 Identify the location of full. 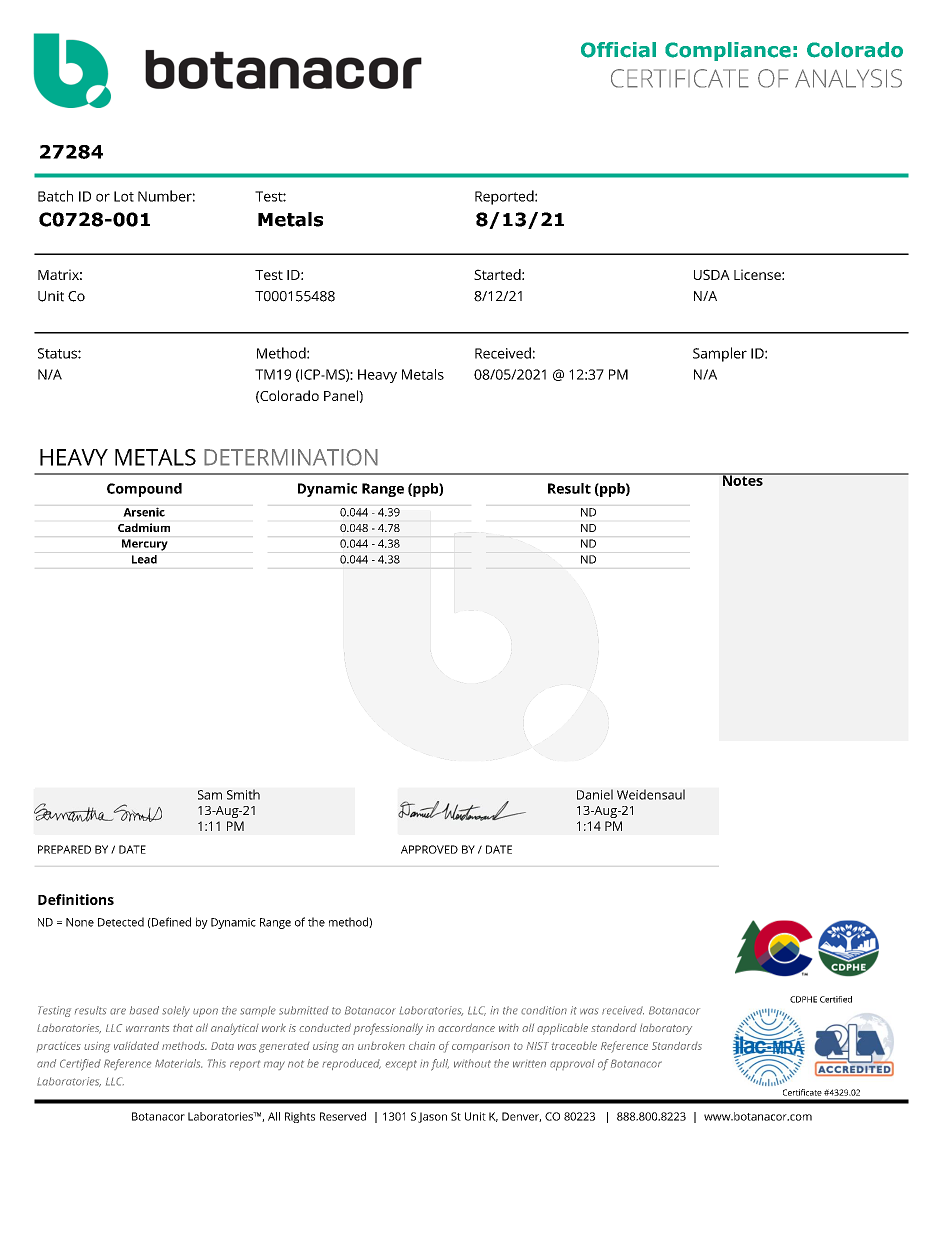
(440, 1065).
